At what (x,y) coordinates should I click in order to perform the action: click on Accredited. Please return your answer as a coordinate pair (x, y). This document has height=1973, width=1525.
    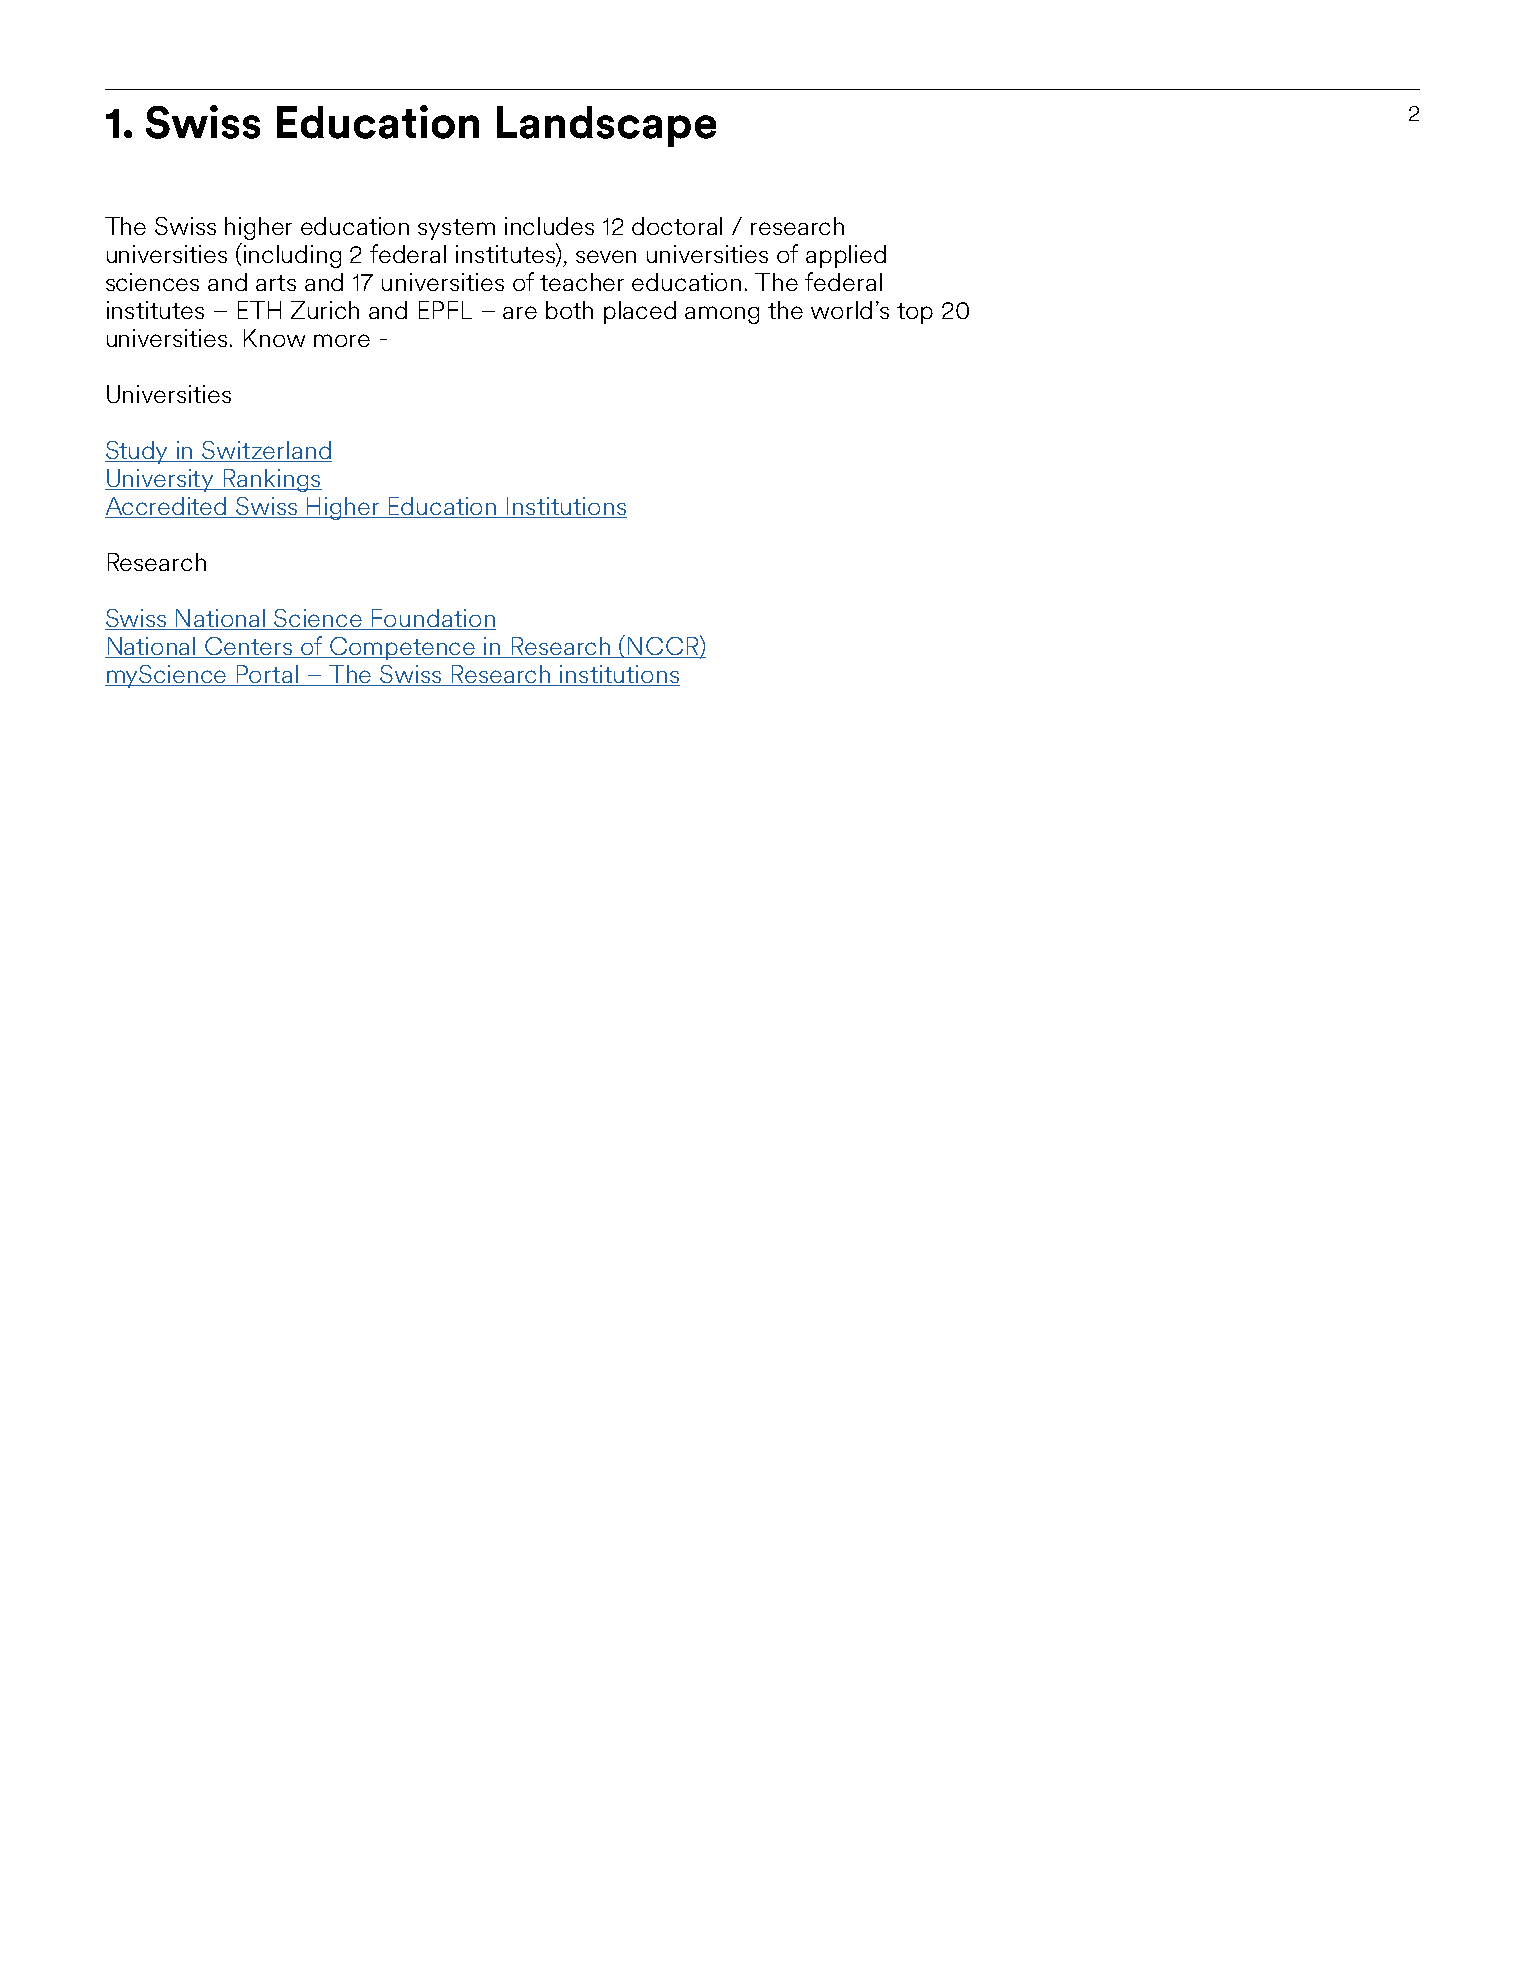
    Looking at the image, I should click on (167, 507).
